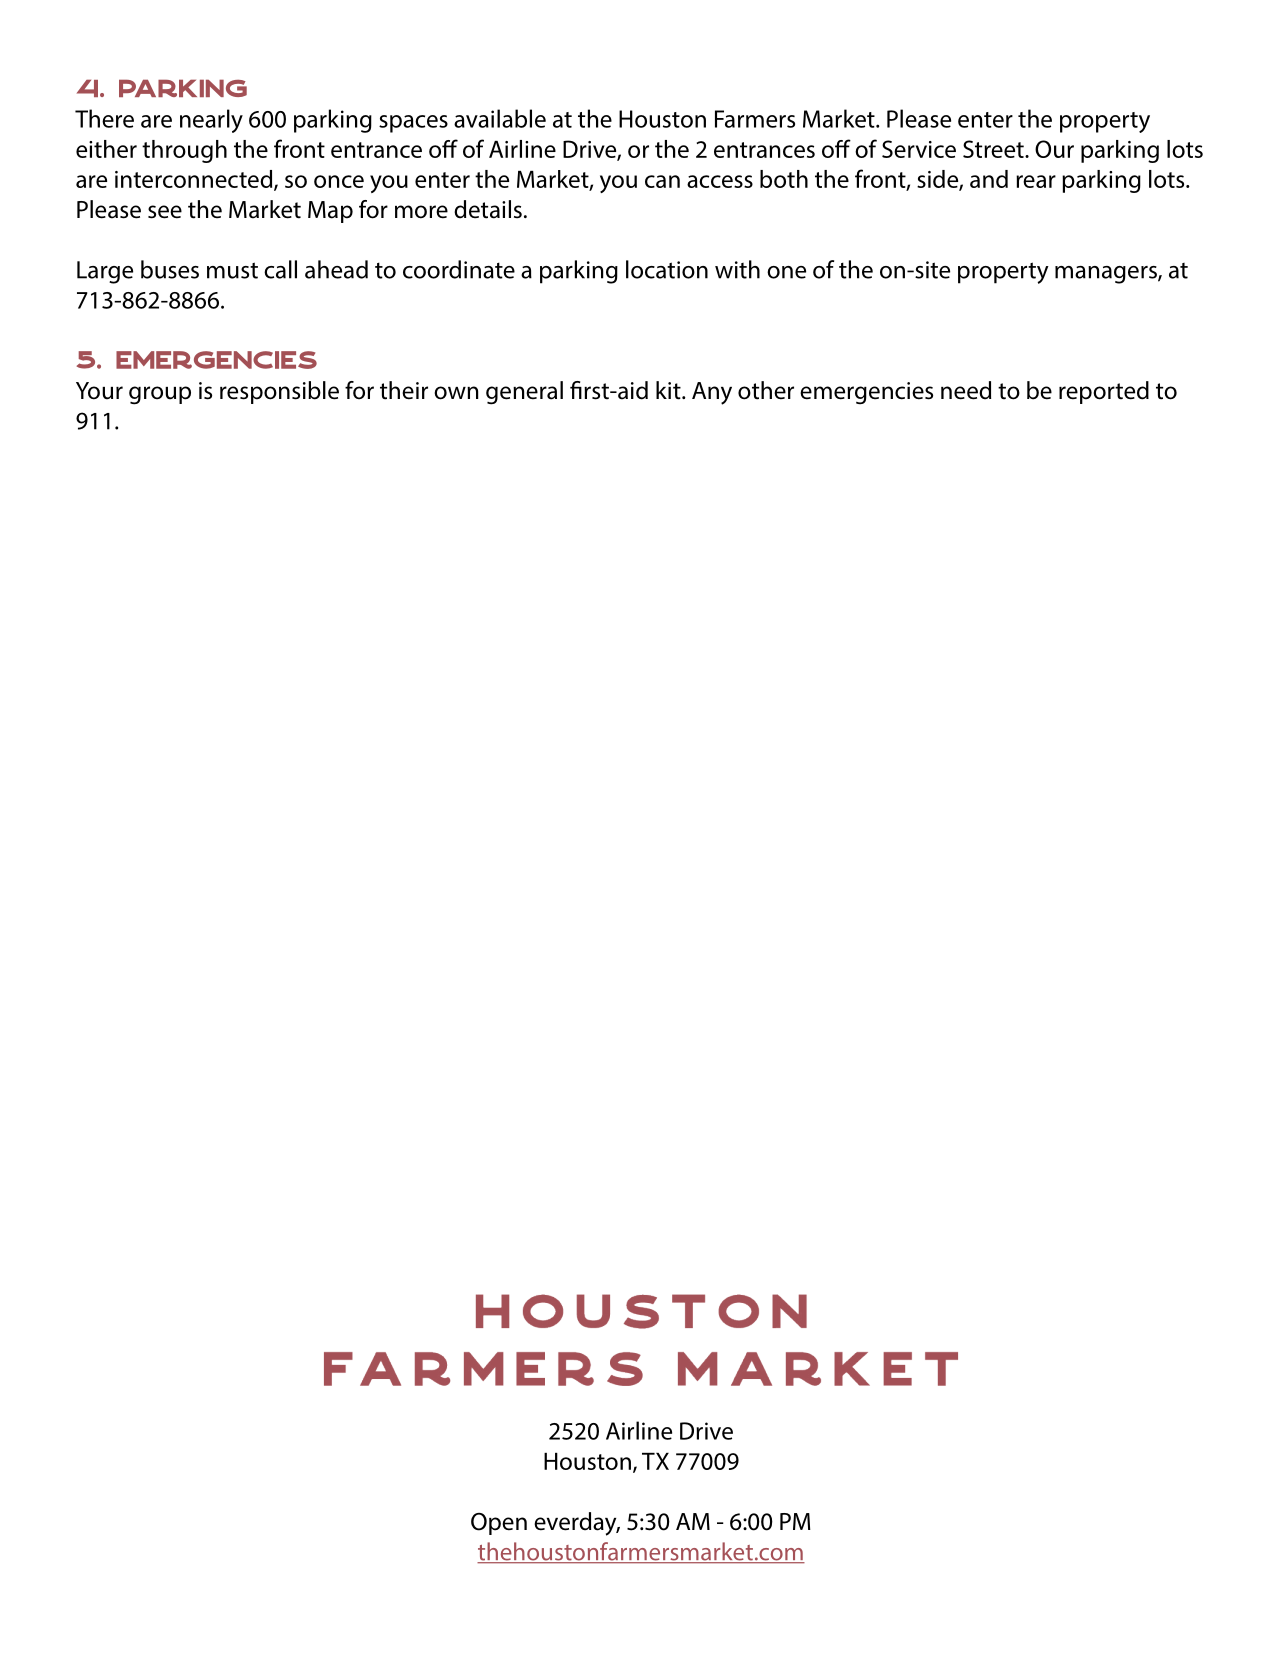  Describe the element at coordinates (662, 181) in the image. I see `can` at that location.
